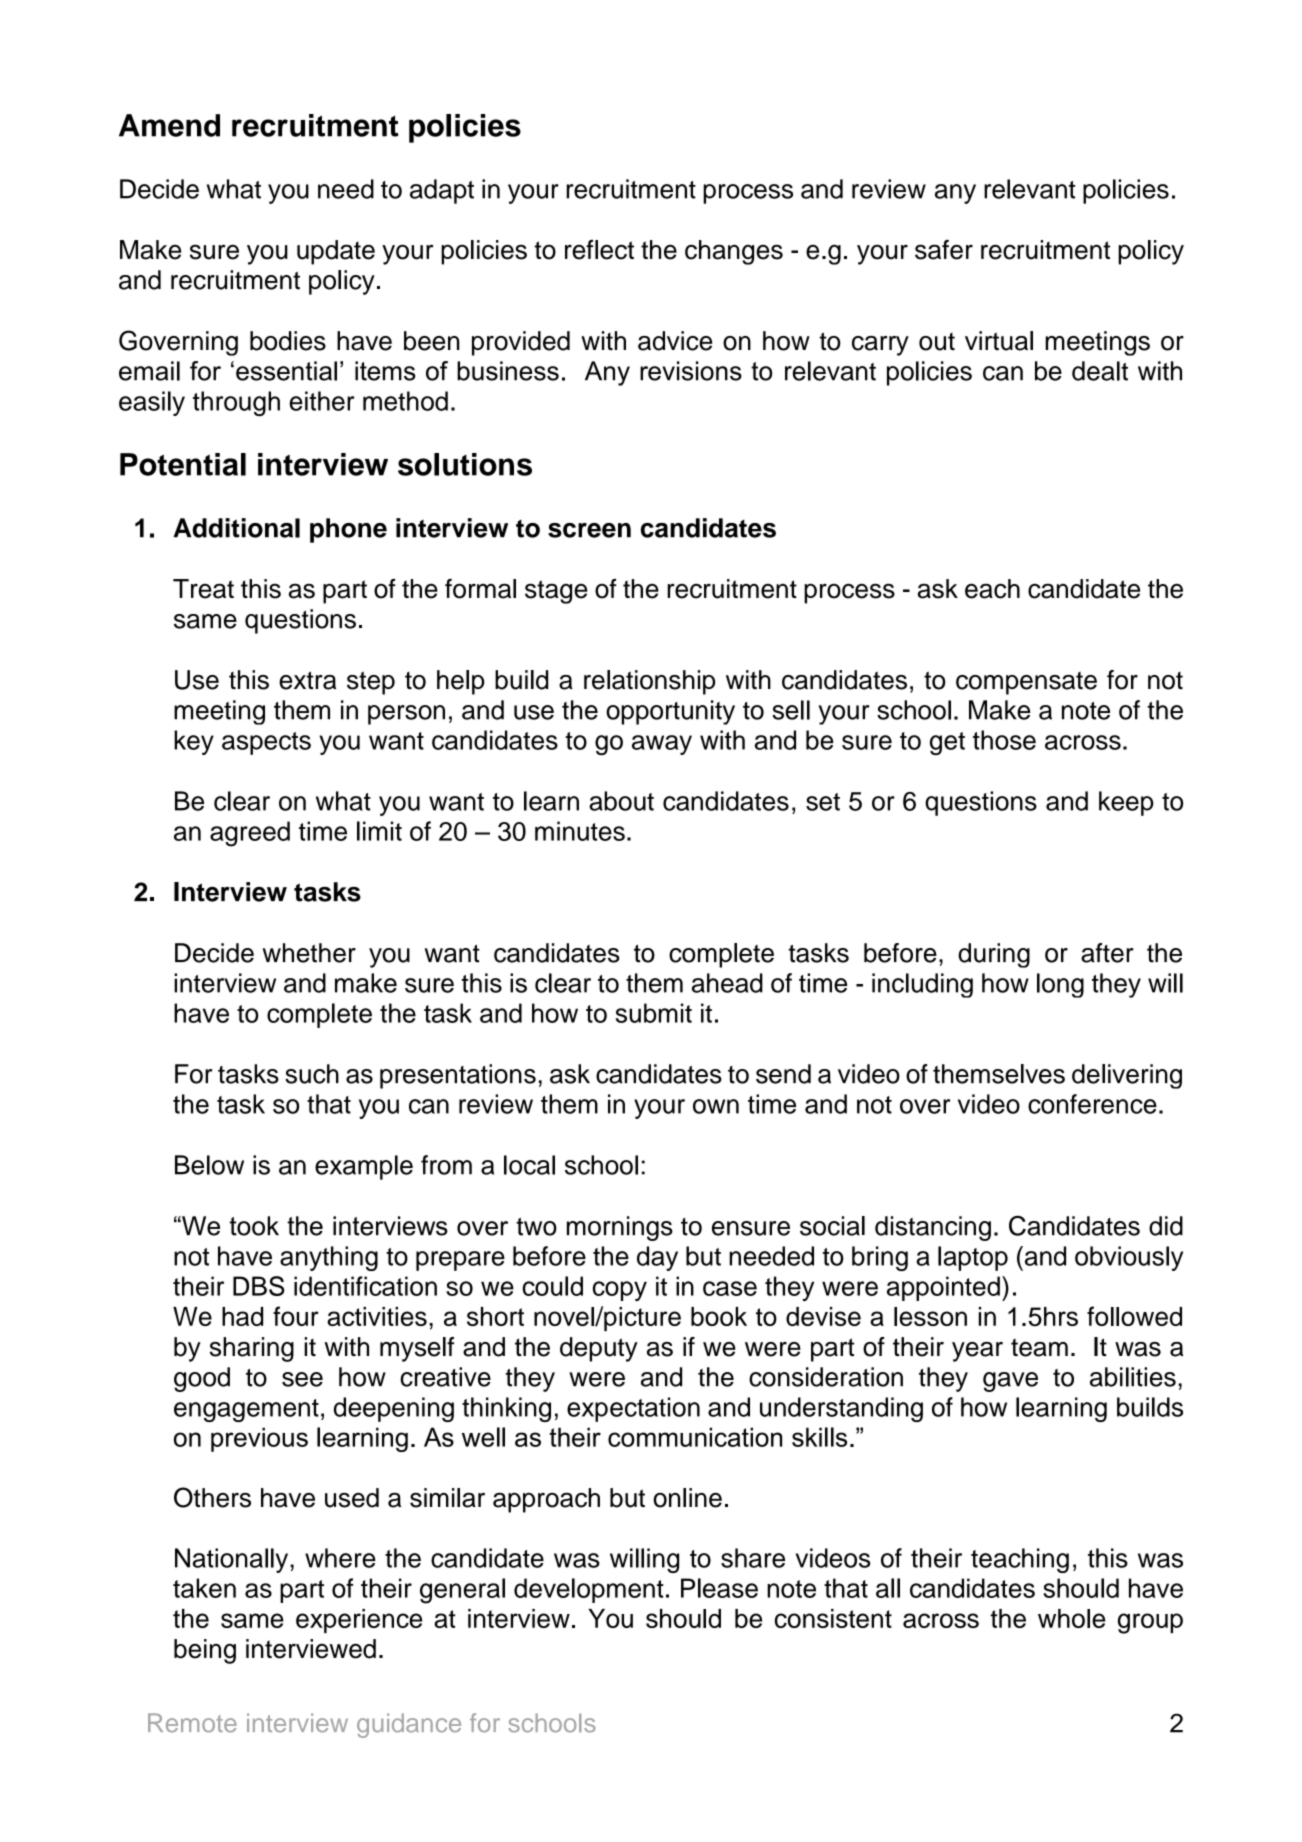 The image size is (1302, 1842). What do you see at coordinates (994, 955) in the image?
I see `during` at bounding box center [994, 955].
